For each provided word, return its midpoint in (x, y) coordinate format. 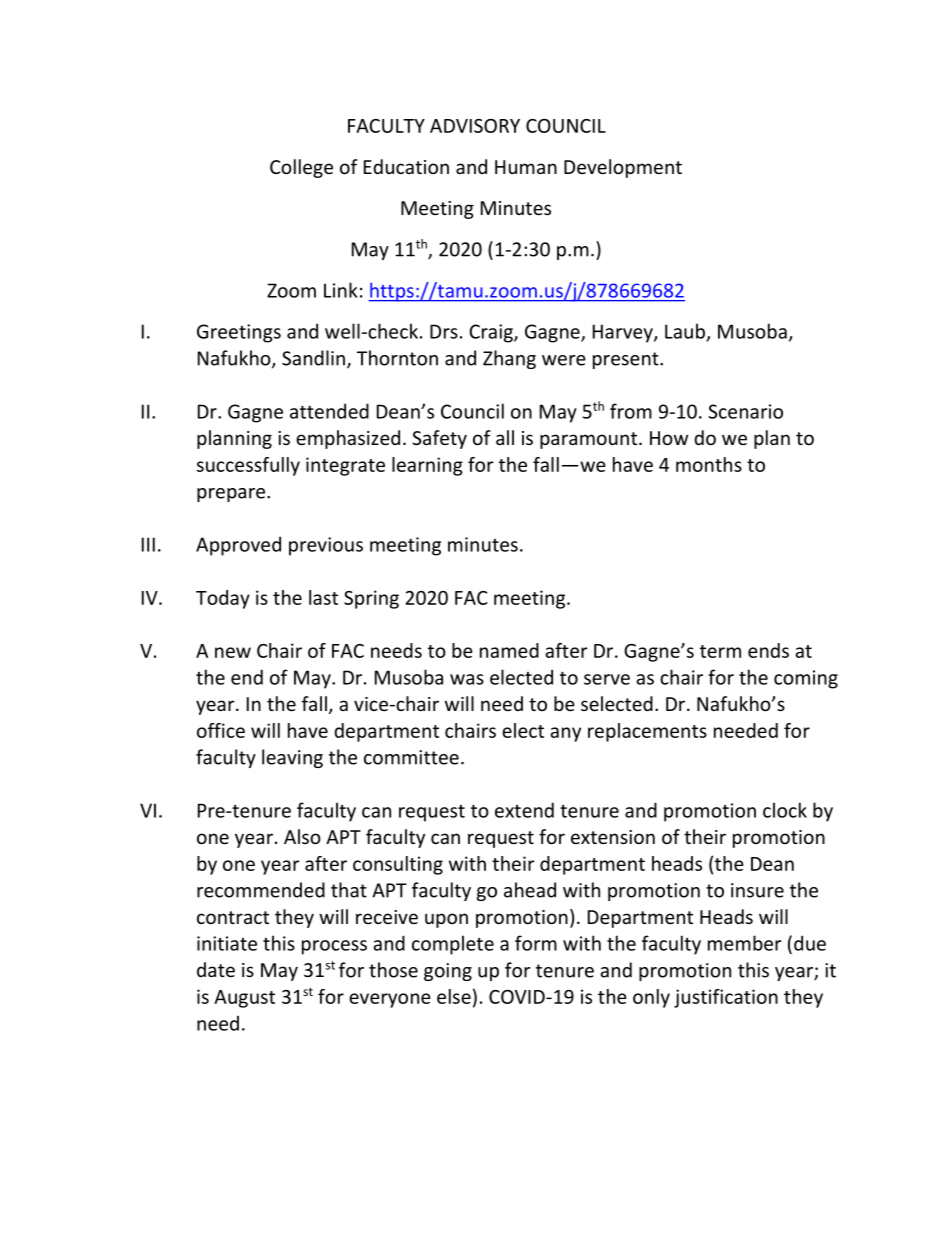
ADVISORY (475, 126)
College (301, 168)
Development (623, 168)
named (509, 650)
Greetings (239, 333)
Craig (492, 333)
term (720, 651)
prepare (232, 495)
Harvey (624, 333)
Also (302, 836)
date (216, 969)
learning (427, 466)
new (233, 652)
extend (524, 810)
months (709, 464)
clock (785, 810)
